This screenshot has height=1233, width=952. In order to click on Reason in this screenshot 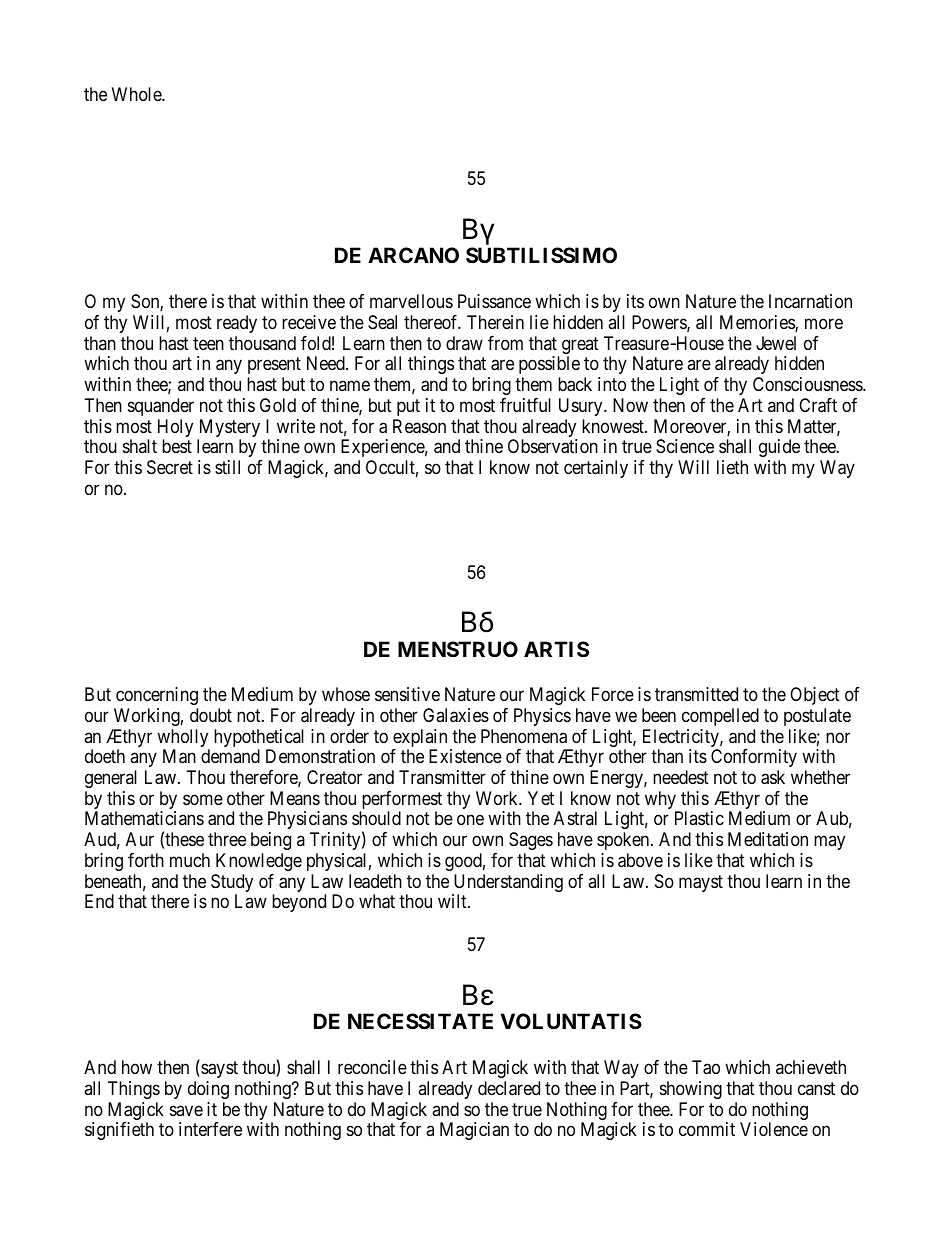, I will do `click(419, 426)`.
